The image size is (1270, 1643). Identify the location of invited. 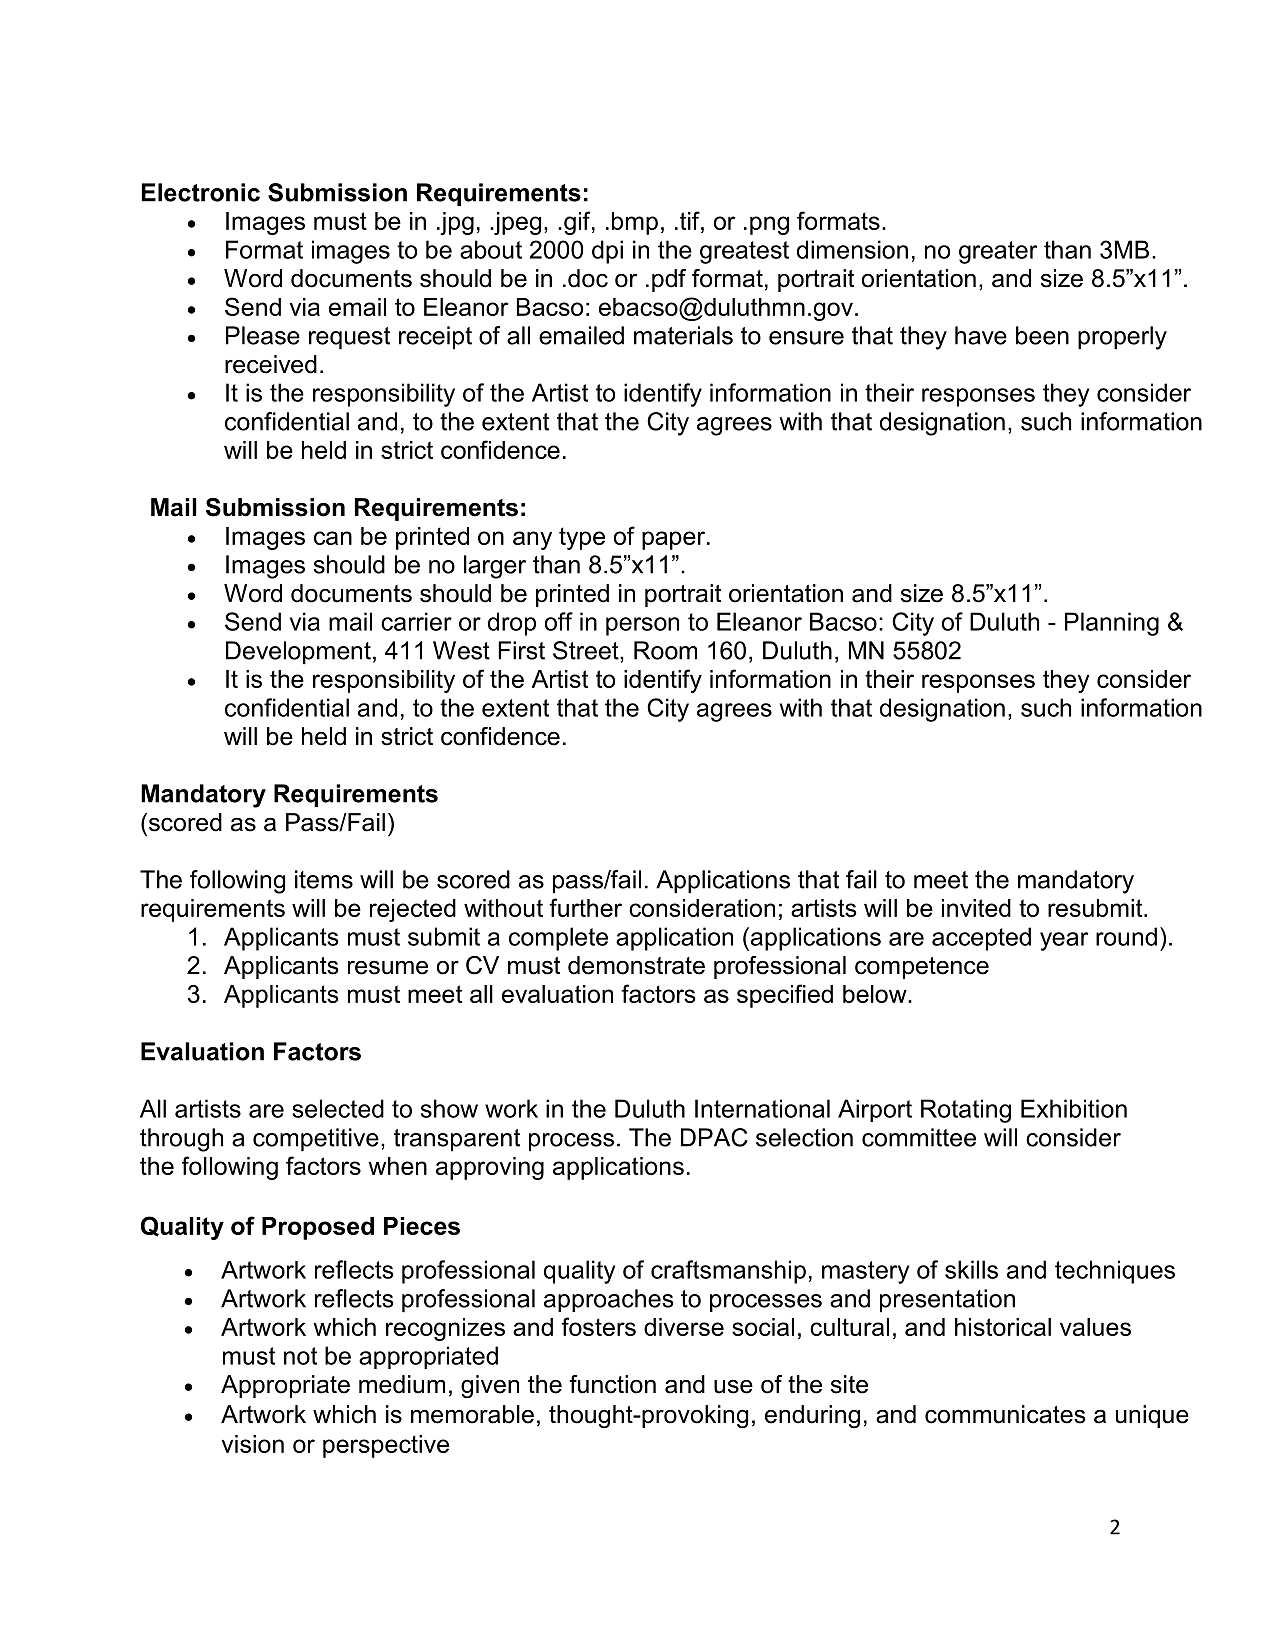
(976, 908).
